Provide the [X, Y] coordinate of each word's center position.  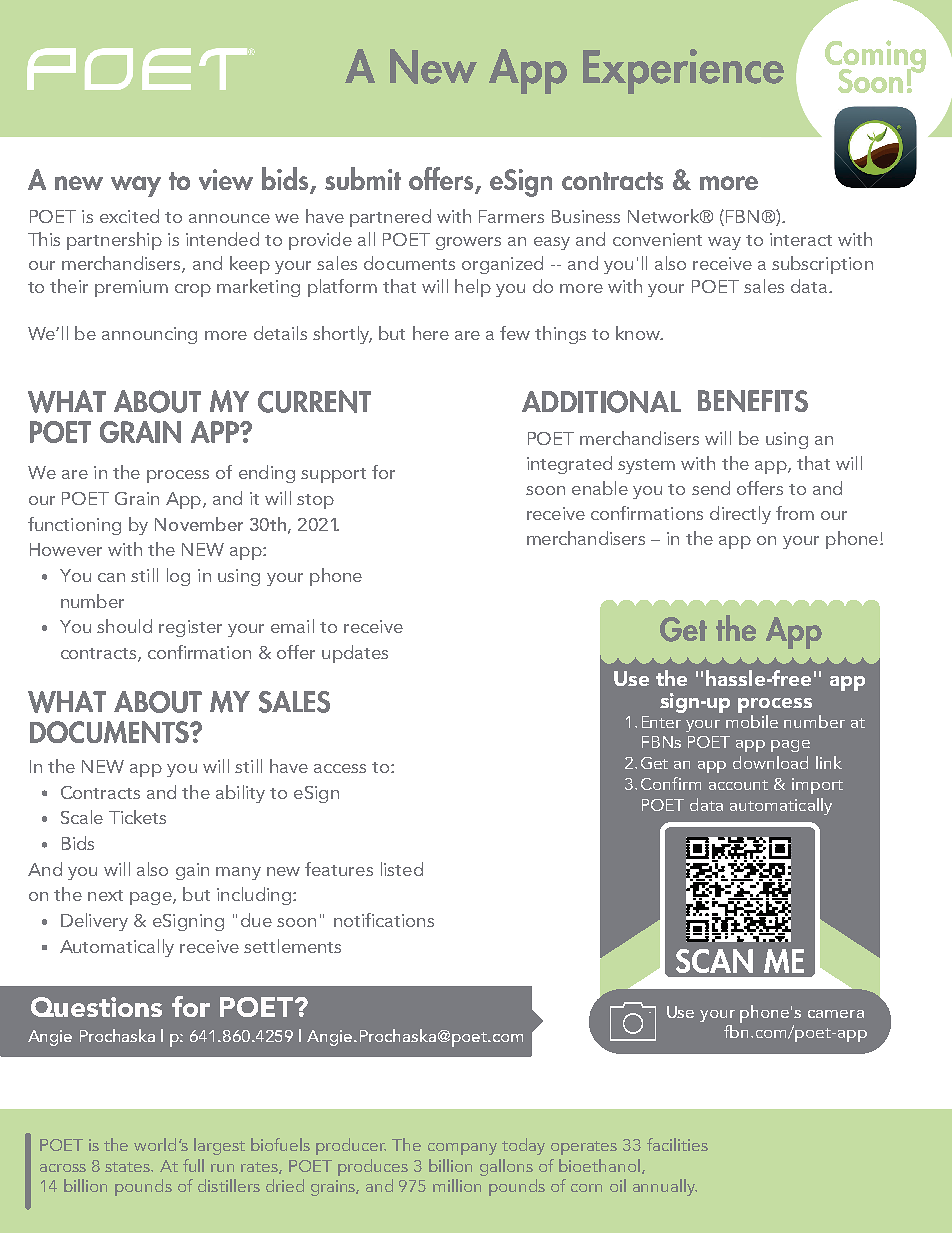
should [124, 626]
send [711, 488]
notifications [384, 920]
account [738, 785]
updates [355, 654]
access [340, 768]
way [724, 243]
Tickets [137, 817]
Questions [96, 1007]
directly [740, 515]
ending [267, 474]
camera [836, 1014]
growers [468, 243]
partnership [114, 241]
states [129, 1167]
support [333, 475]
